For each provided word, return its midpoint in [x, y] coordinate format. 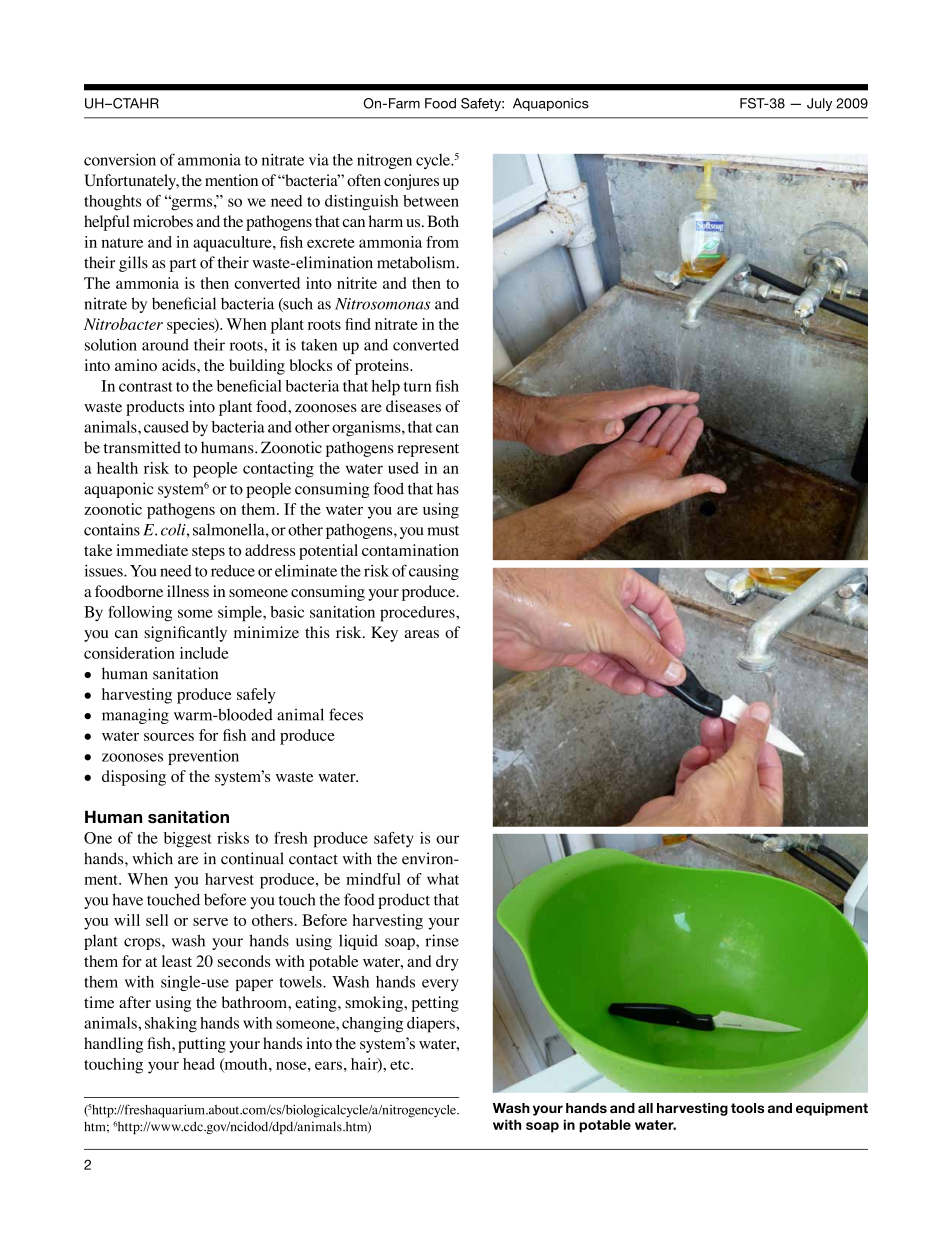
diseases [413, 406]
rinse [442, 940]
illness [188, 591]
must [443, 531]
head [199, 1064]
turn [417, 387]
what [443, 879]
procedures [418, 614]
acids [180, 365]
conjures [411, 182]
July [819, 104]
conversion [120, 159]
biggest [188, 840]
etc [401, 1065]
